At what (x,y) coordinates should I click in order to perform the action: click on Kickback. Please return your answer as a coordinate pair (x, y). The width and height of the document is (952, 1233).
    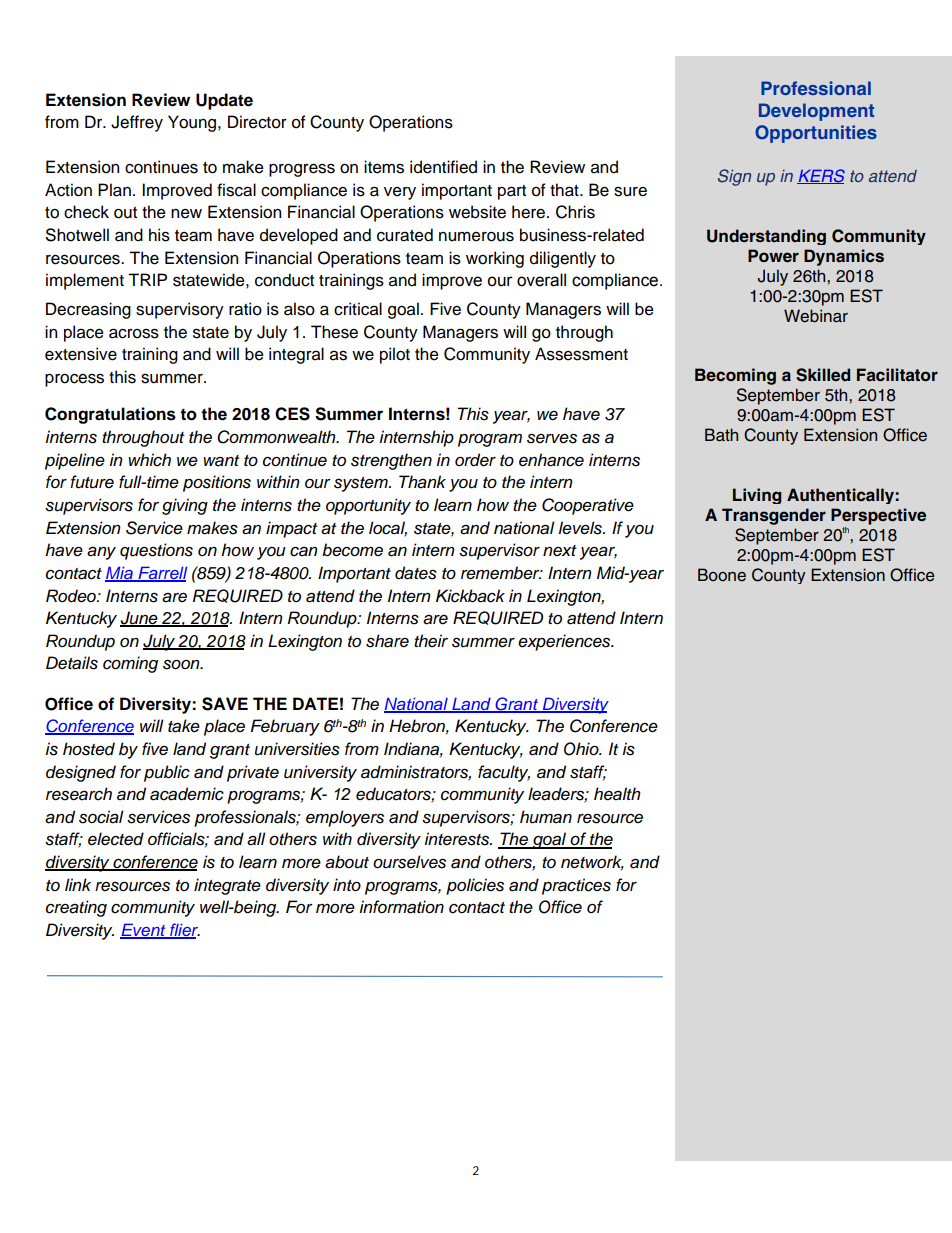
    Looking at the image, I should click on (470, 596).
